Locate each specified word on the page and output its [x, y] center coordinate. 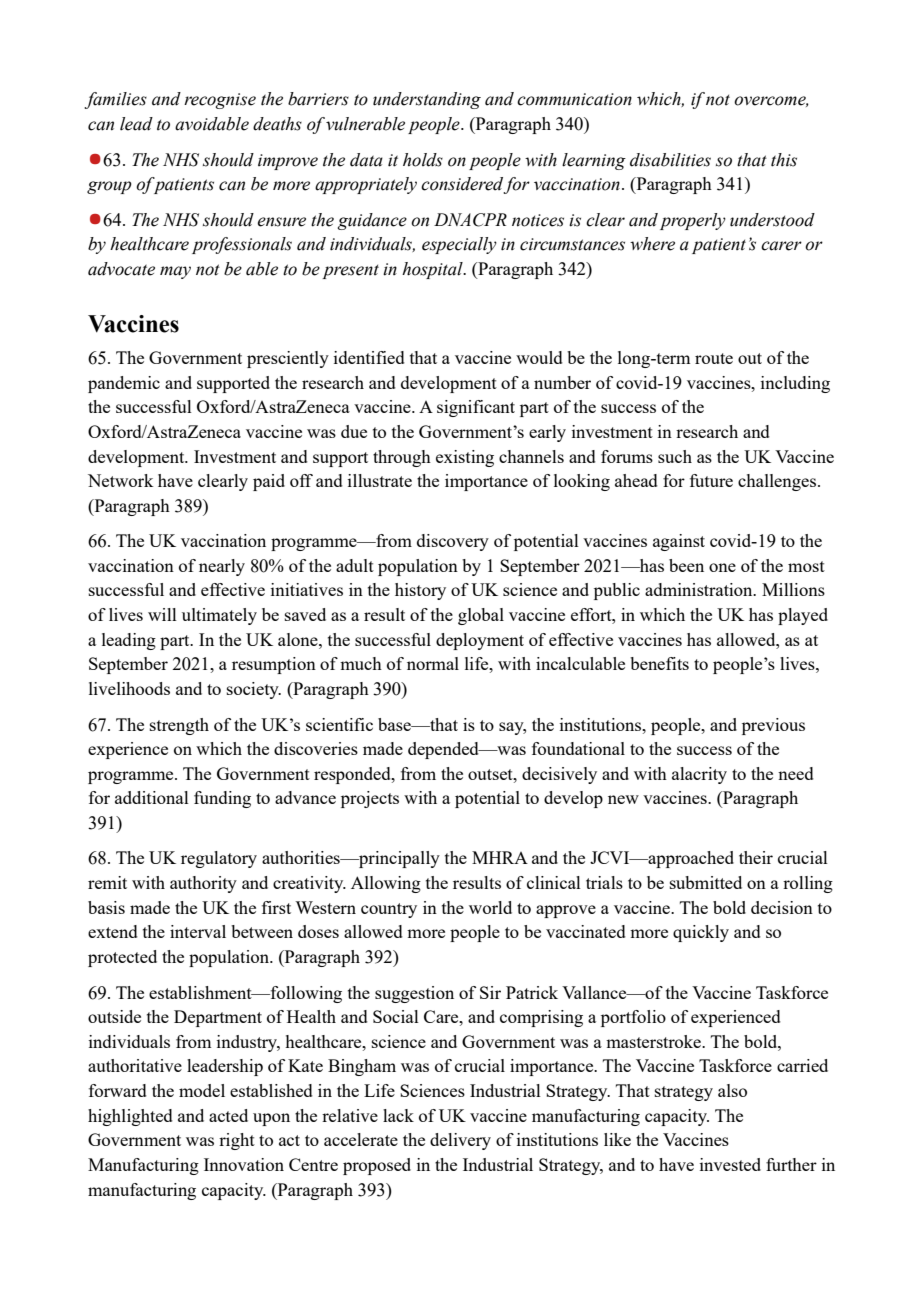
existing [465, 458]
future [711, 480]
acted [228, 1115]
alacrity [699, 775]
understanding [427, 100]
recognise [220, 101]
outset [491, 774]
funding [222, 799]
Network [120, 480]
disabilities [670, 160]
